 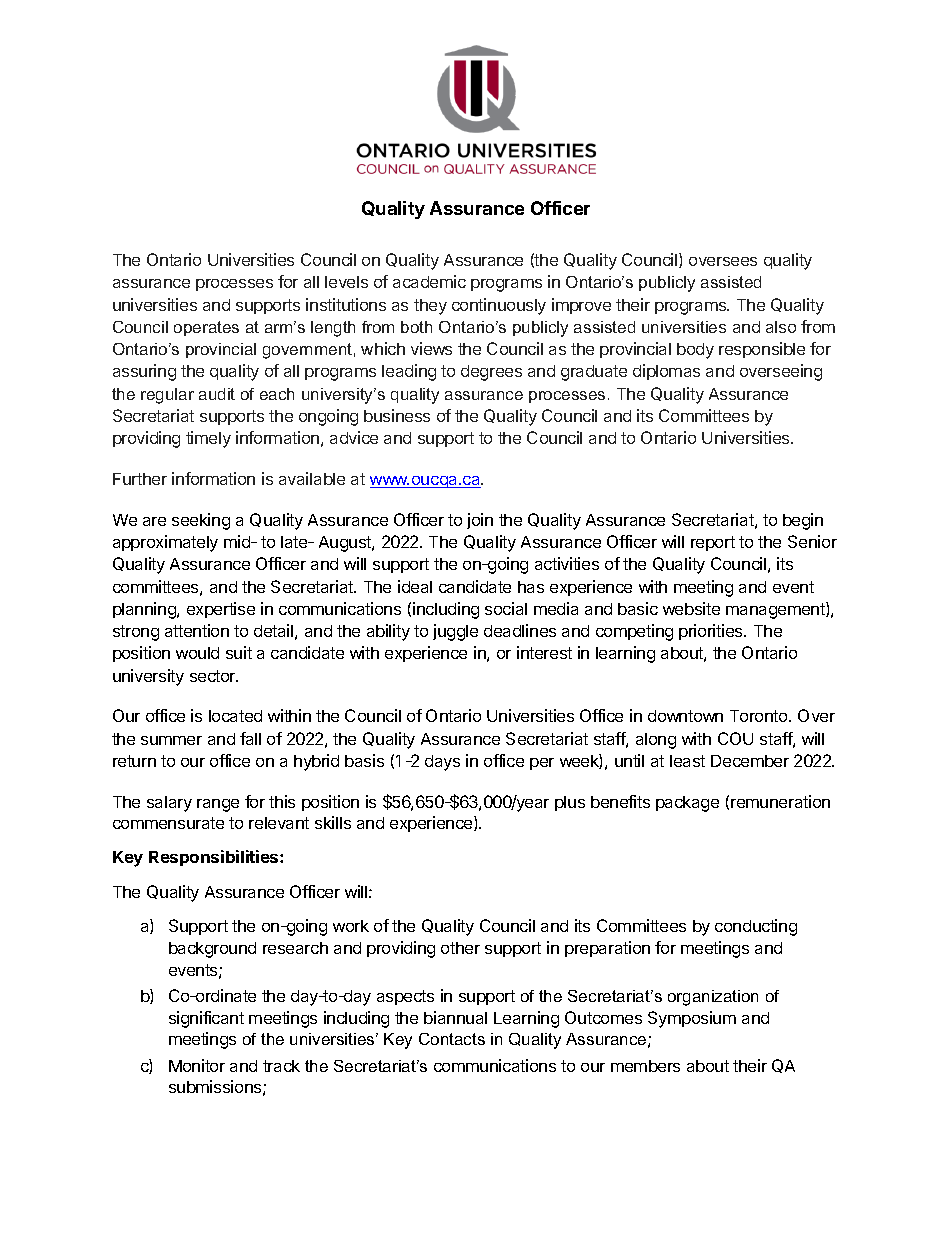 I want to click on priorities, so click(x=712, y=632).
